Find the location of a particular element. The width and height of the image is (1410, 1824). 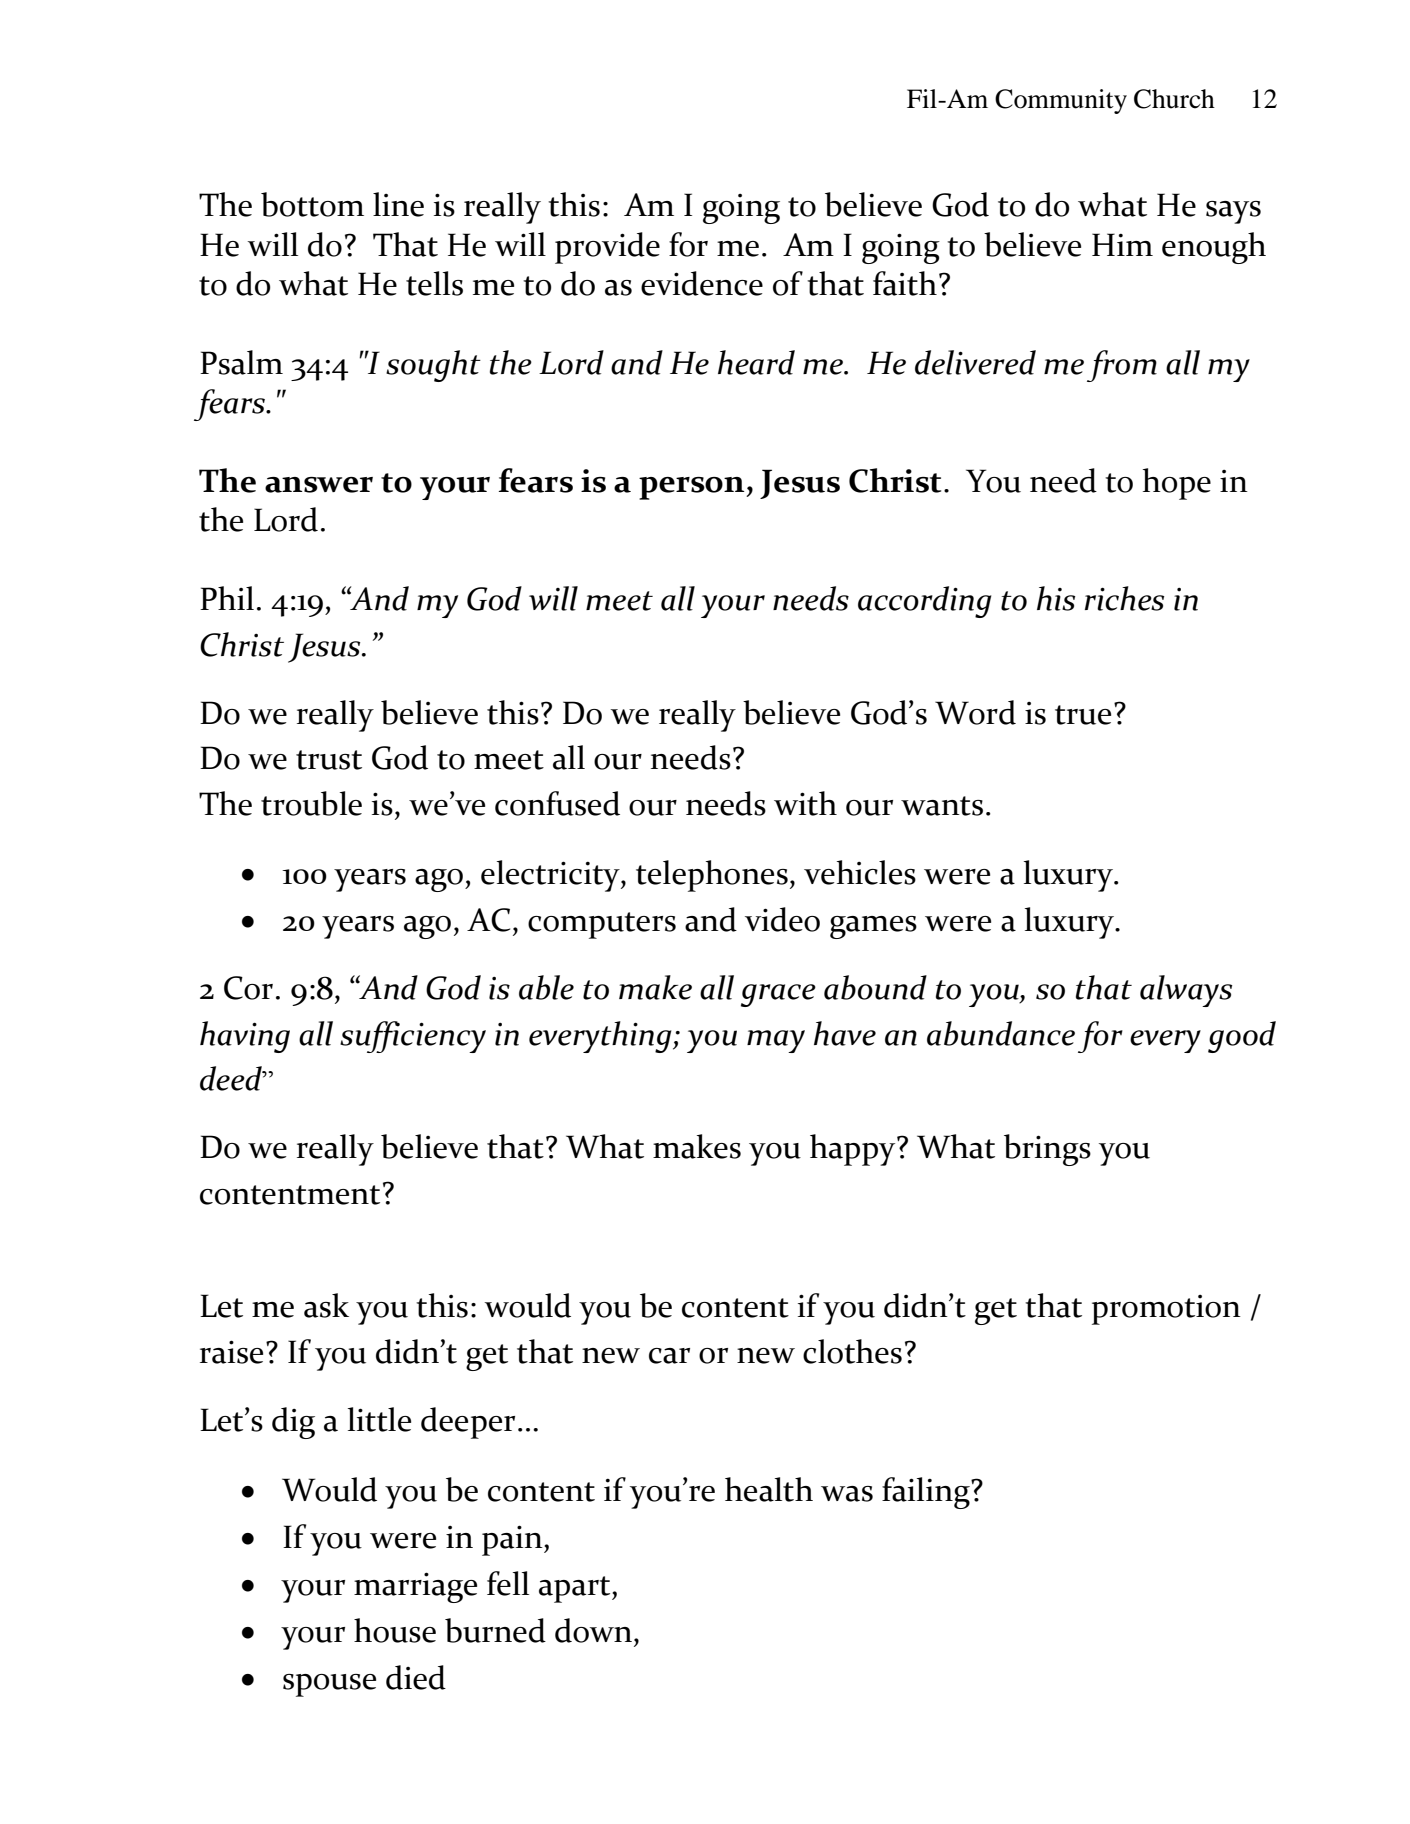

always is located at coordinates (1186, 991).
